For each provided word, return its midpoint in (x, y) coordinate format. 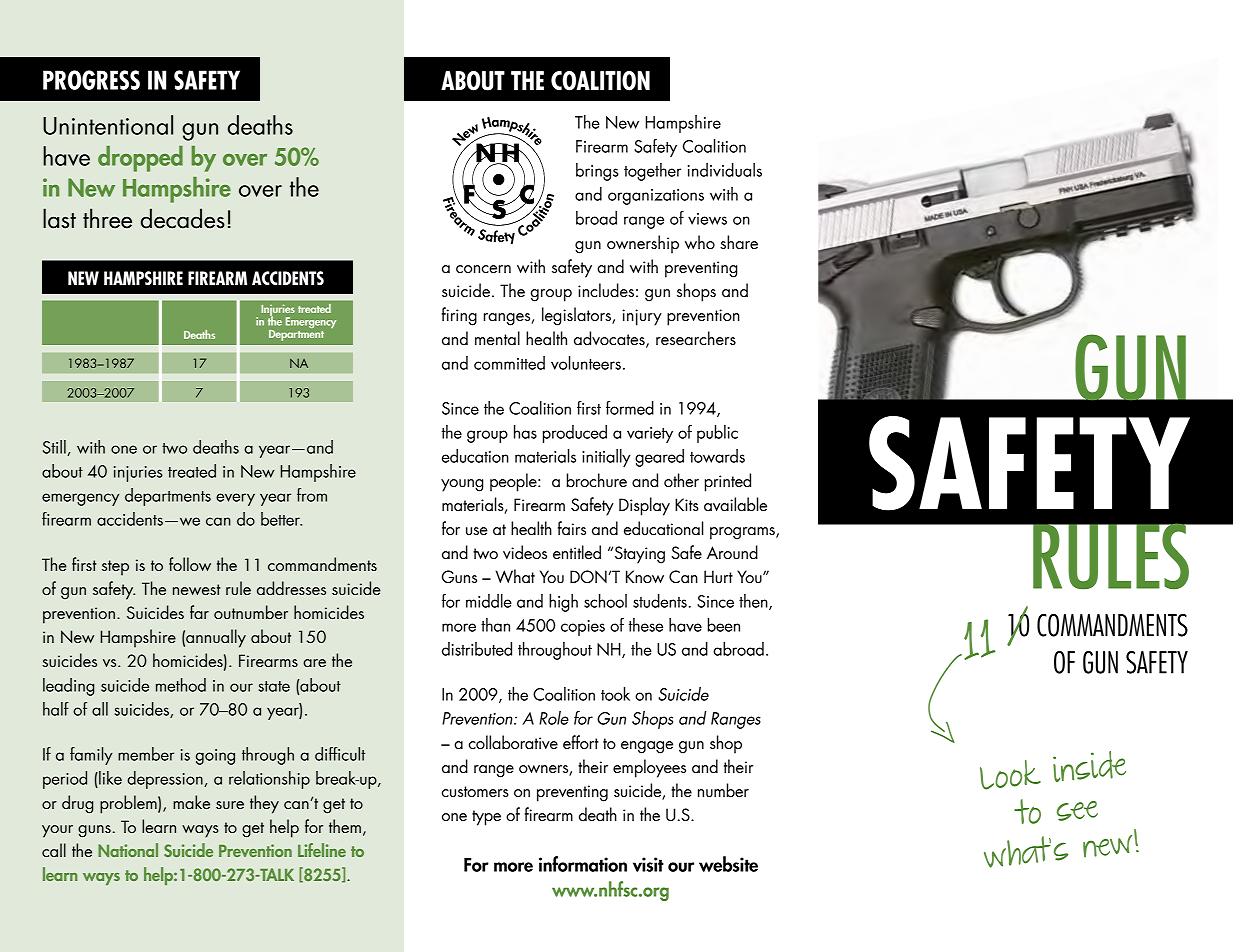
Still (55, 448)
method (181, 685)
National (128, 850)
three (107, 218)
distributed (477, 649)
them (345, 826)
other (681, 480)
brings (597, 172)
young (462, 485)
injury (642, 317)
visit (648, 864)
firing (459, 316)
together (652, 172)
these (646, 625)
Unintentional (108, 125)
